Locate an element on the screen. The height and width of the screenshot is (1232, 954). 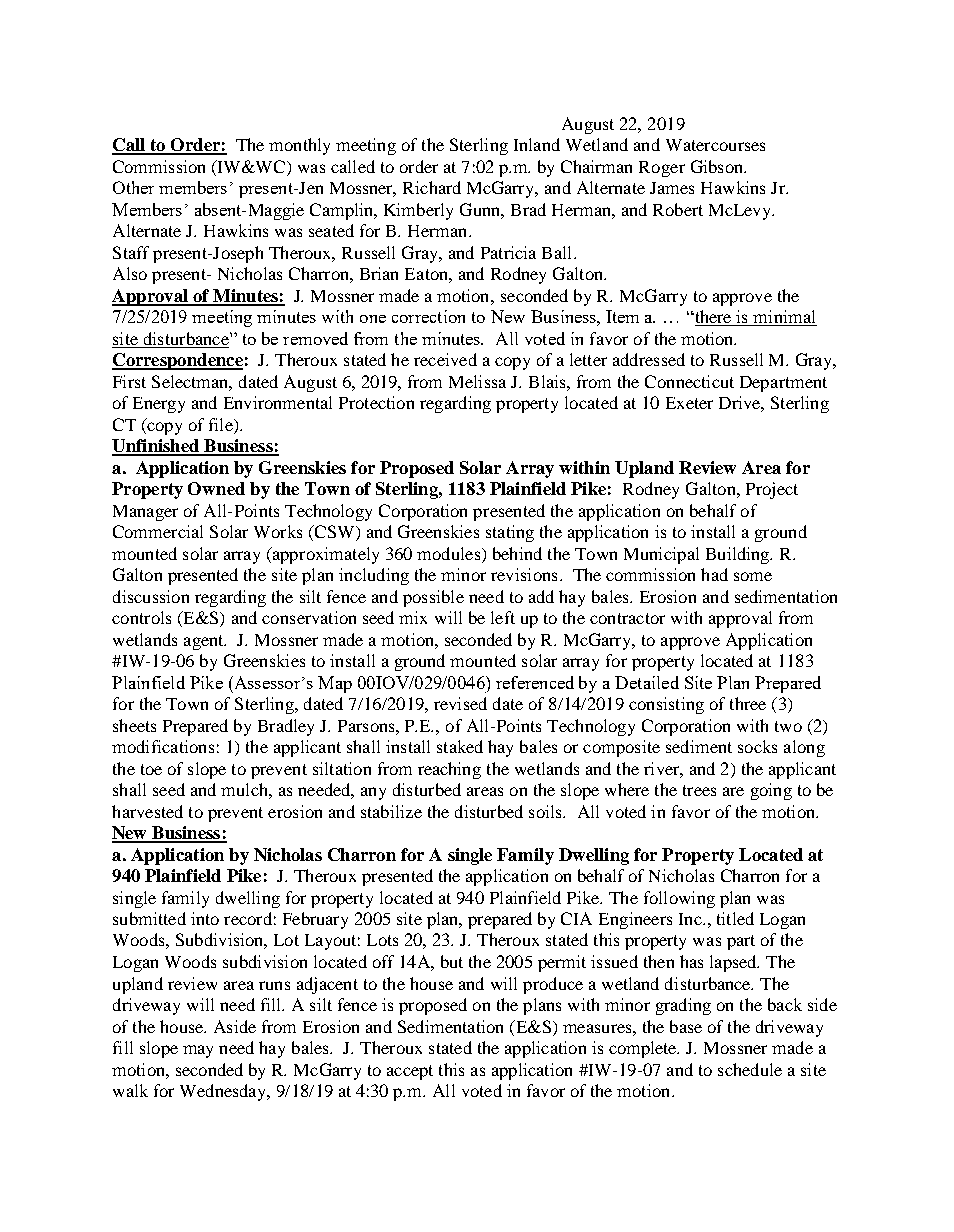
stabilize is located at coordinates (391, 811).
